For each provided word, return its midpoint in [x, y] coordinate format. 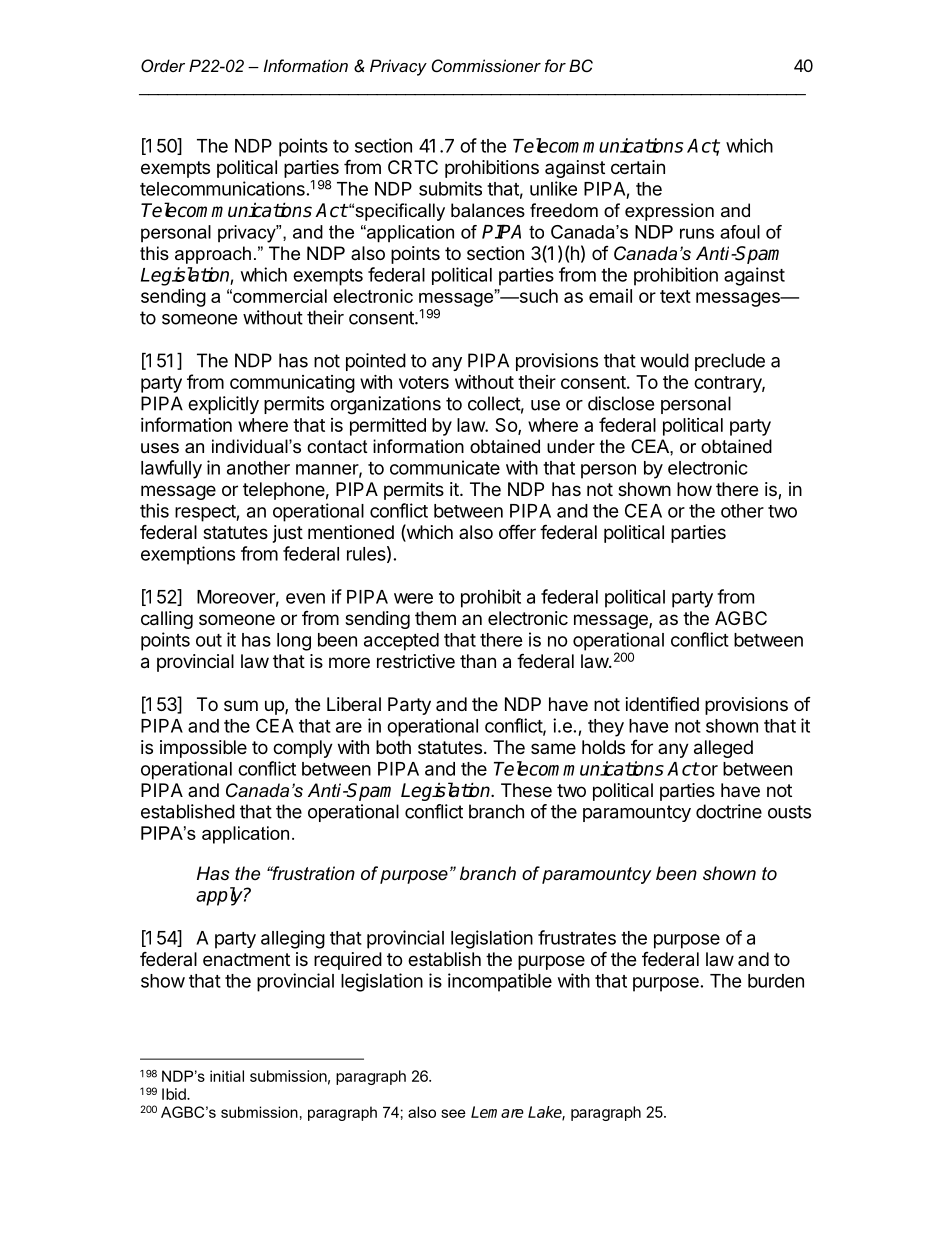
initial [227, 1076]
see [453, 1113]
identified [662, 704]
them [435, 618]
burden [776, 981]
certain [638, 167]
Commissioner [486, 65]
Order [163, 65]
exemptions [188, 555]
